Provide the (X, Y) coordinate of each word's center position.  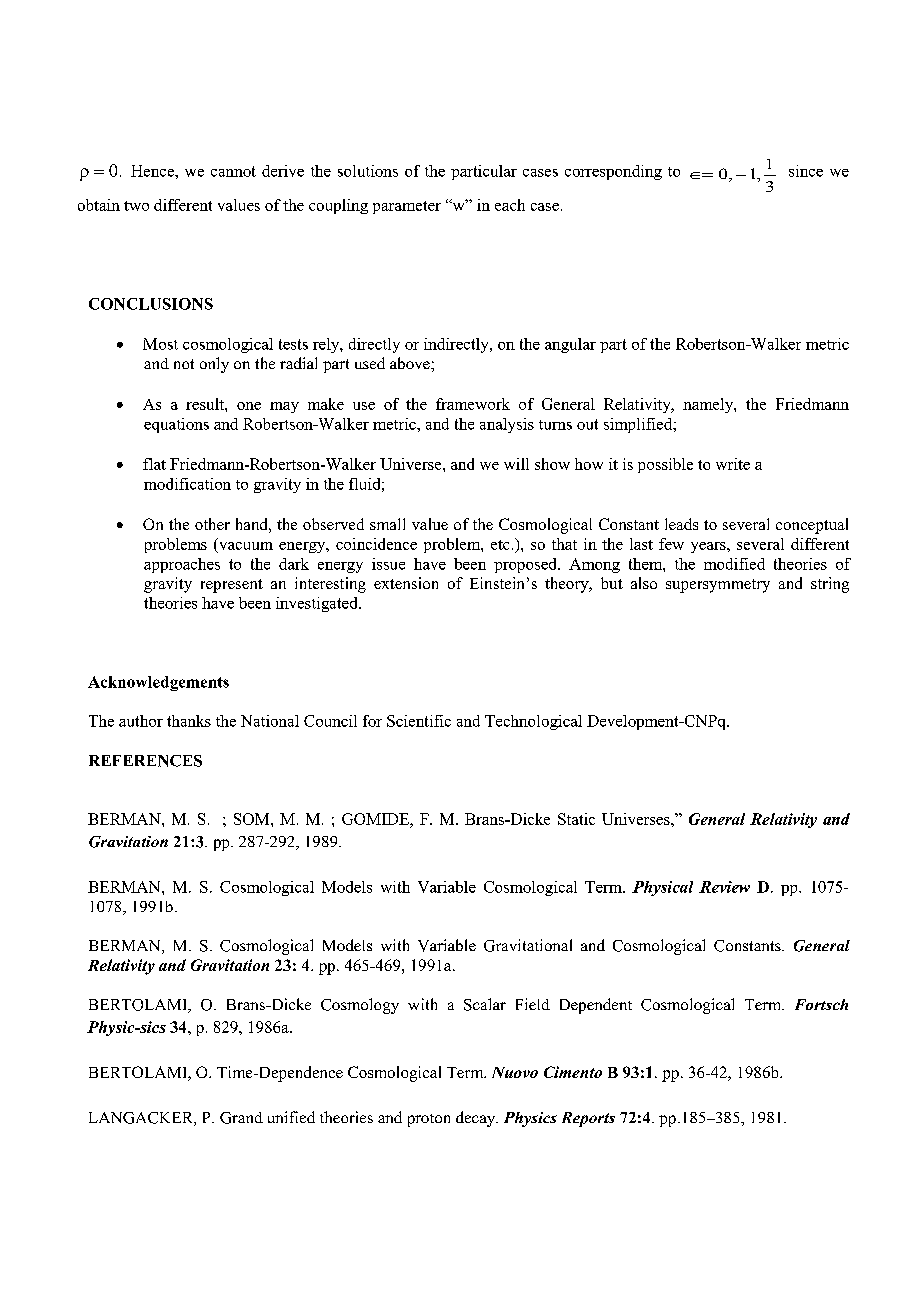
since (806, 171)
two (136, 206)
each (510, 205)
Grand (241, 1118)
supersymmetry (718, 586)
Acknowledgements (158, 683)
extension (406, 583)
